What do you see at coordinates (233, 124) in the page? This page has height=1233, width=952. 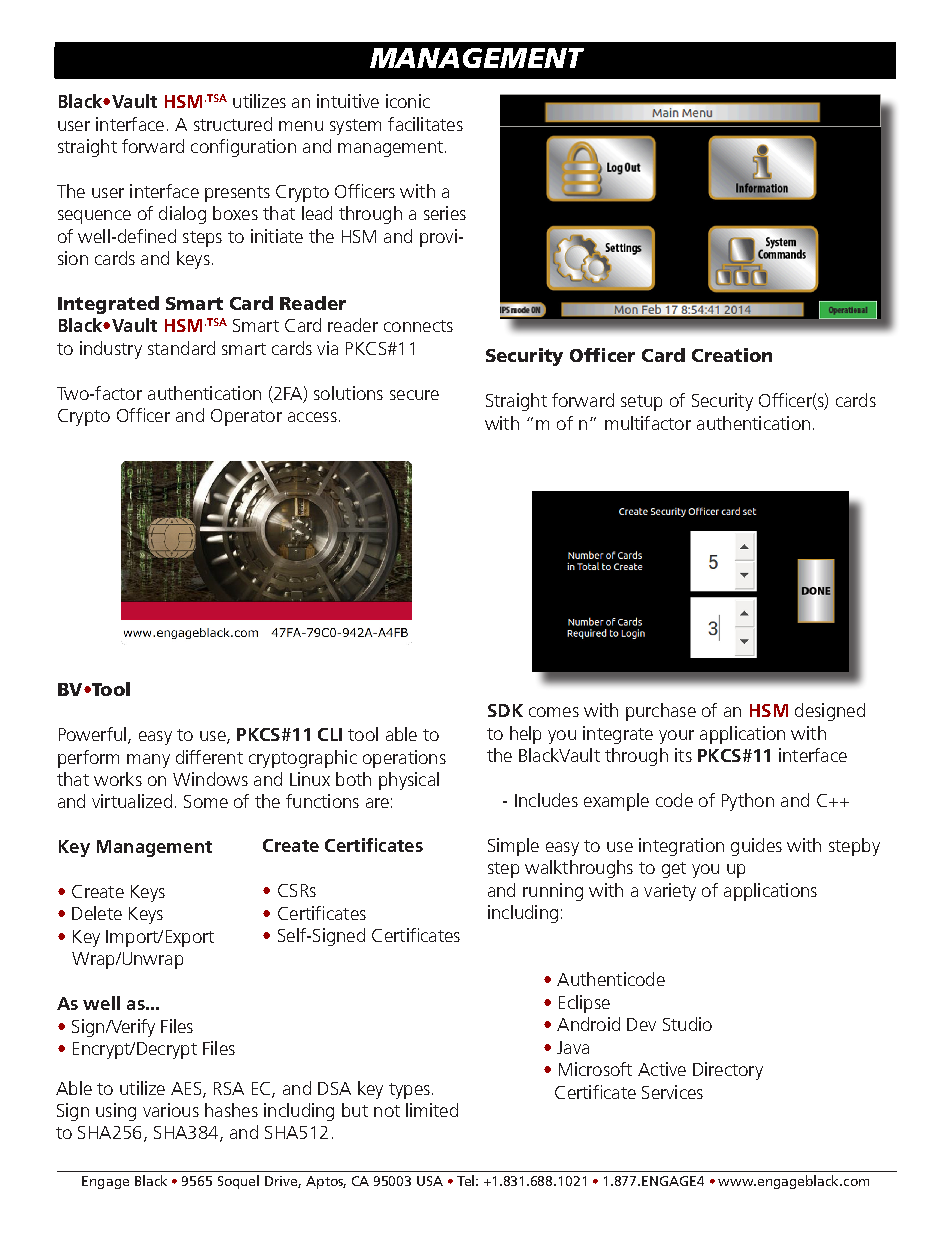 I see `structured` at bounding box center [233, 124].
